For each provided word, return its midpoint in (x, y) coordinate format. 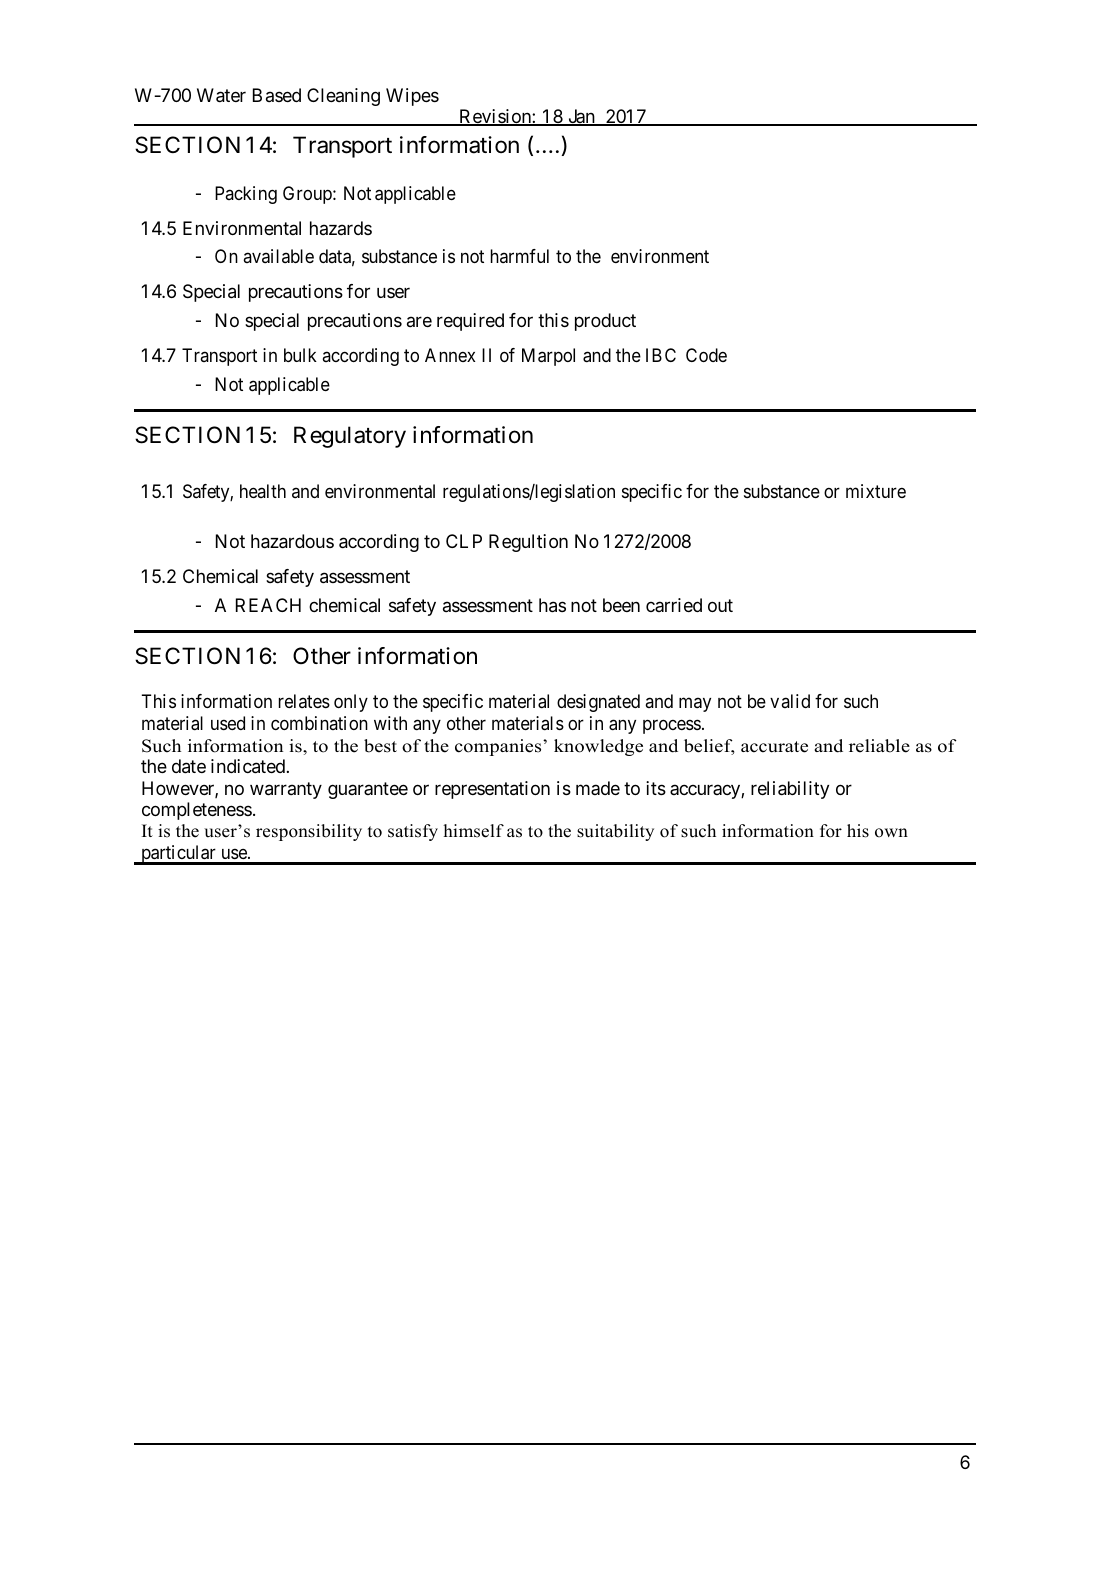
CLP (464, 541)
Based (277, 95)
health (263, 491)
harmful (520, 256)
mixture (876, 491)
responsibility (309, 832)
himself (473, 831)
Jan (581, 117)
